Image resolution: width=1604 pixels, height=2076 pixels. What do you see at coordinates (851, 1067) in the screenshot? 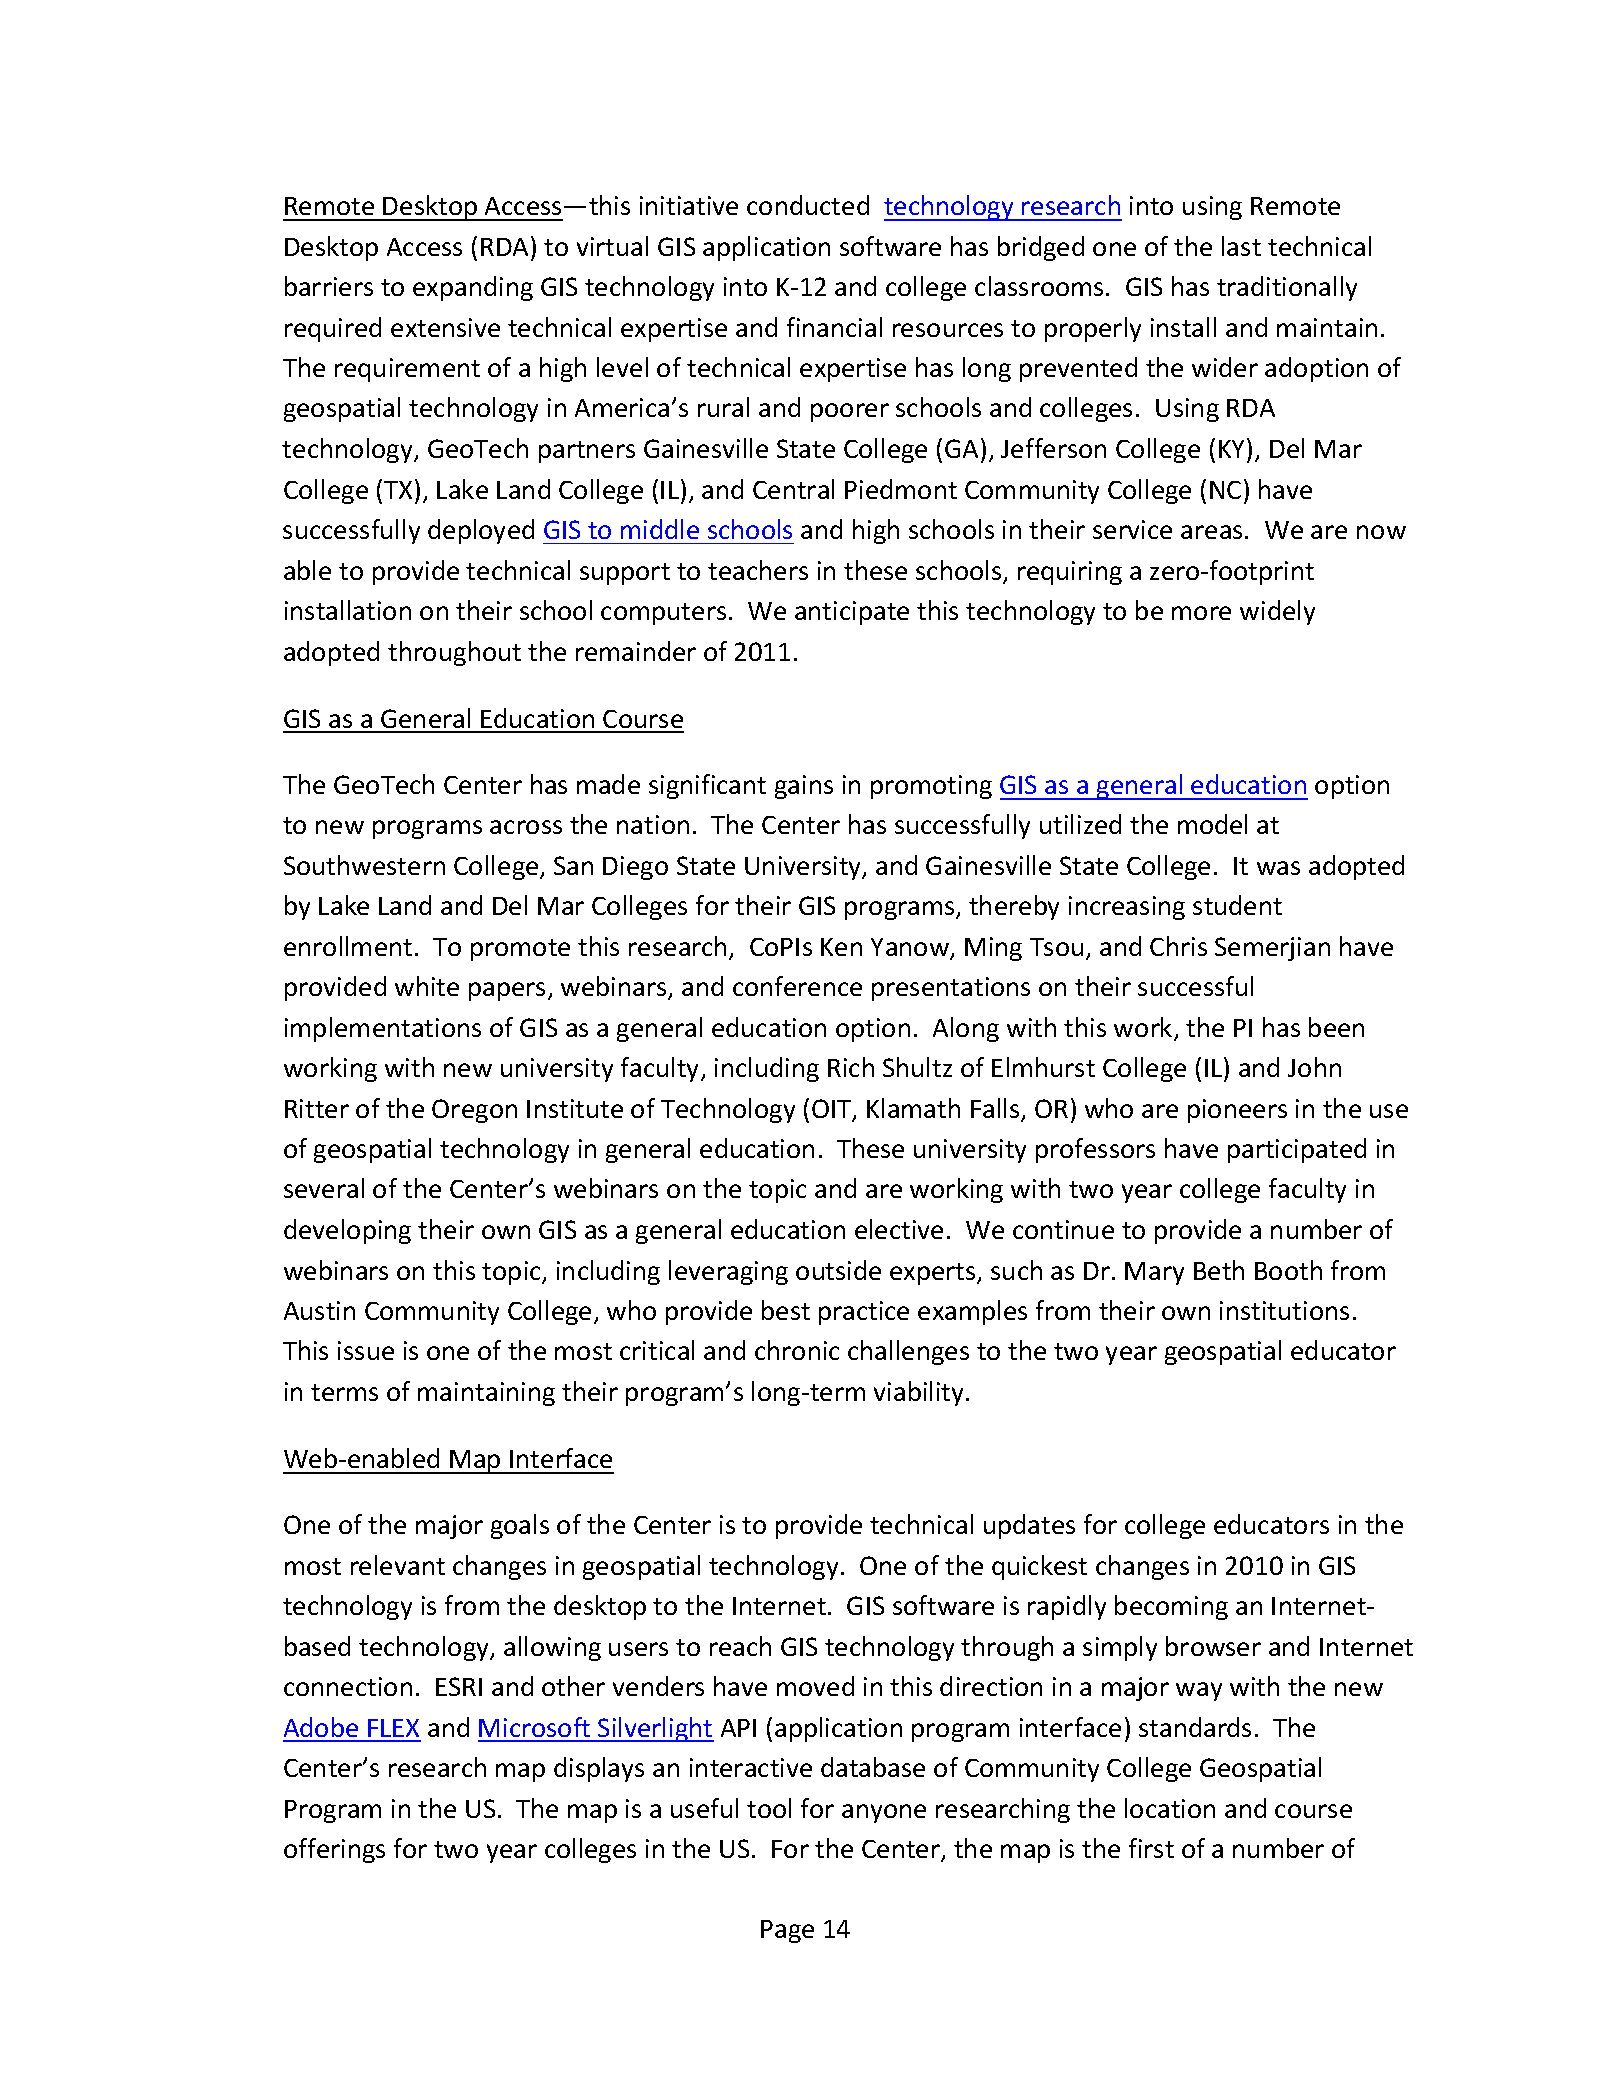
I see `Rich` at bounding box center [851, 1067].
